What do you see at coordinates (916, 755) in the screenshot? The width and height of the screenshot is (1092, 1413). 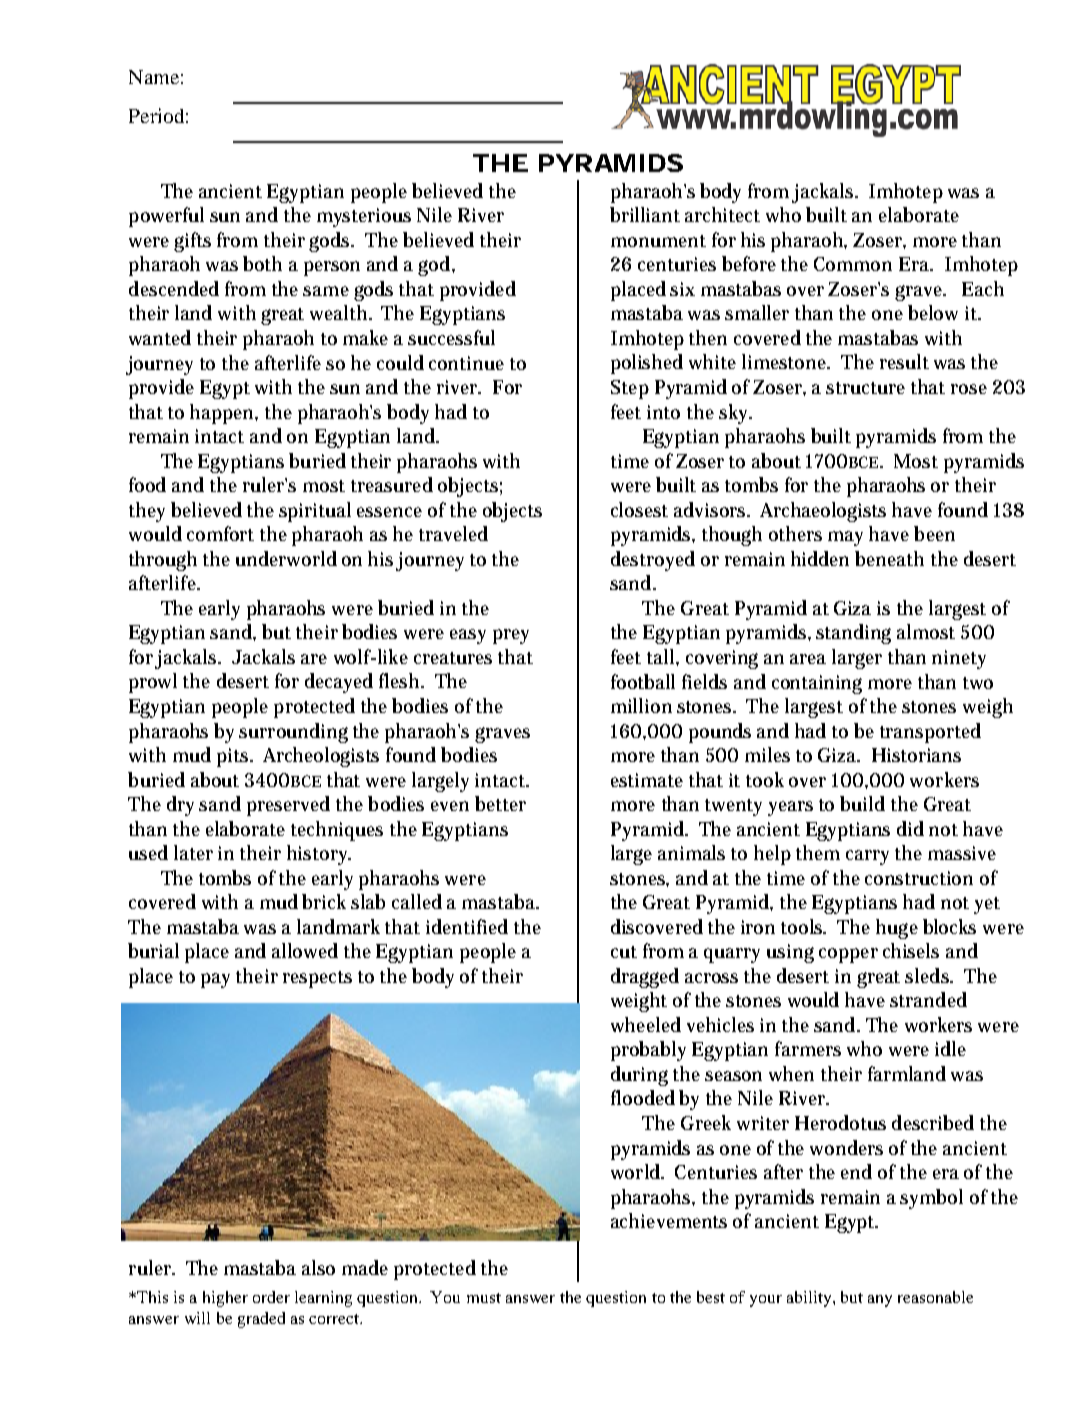 I see `Historians` at bounding box center [916, 755].
